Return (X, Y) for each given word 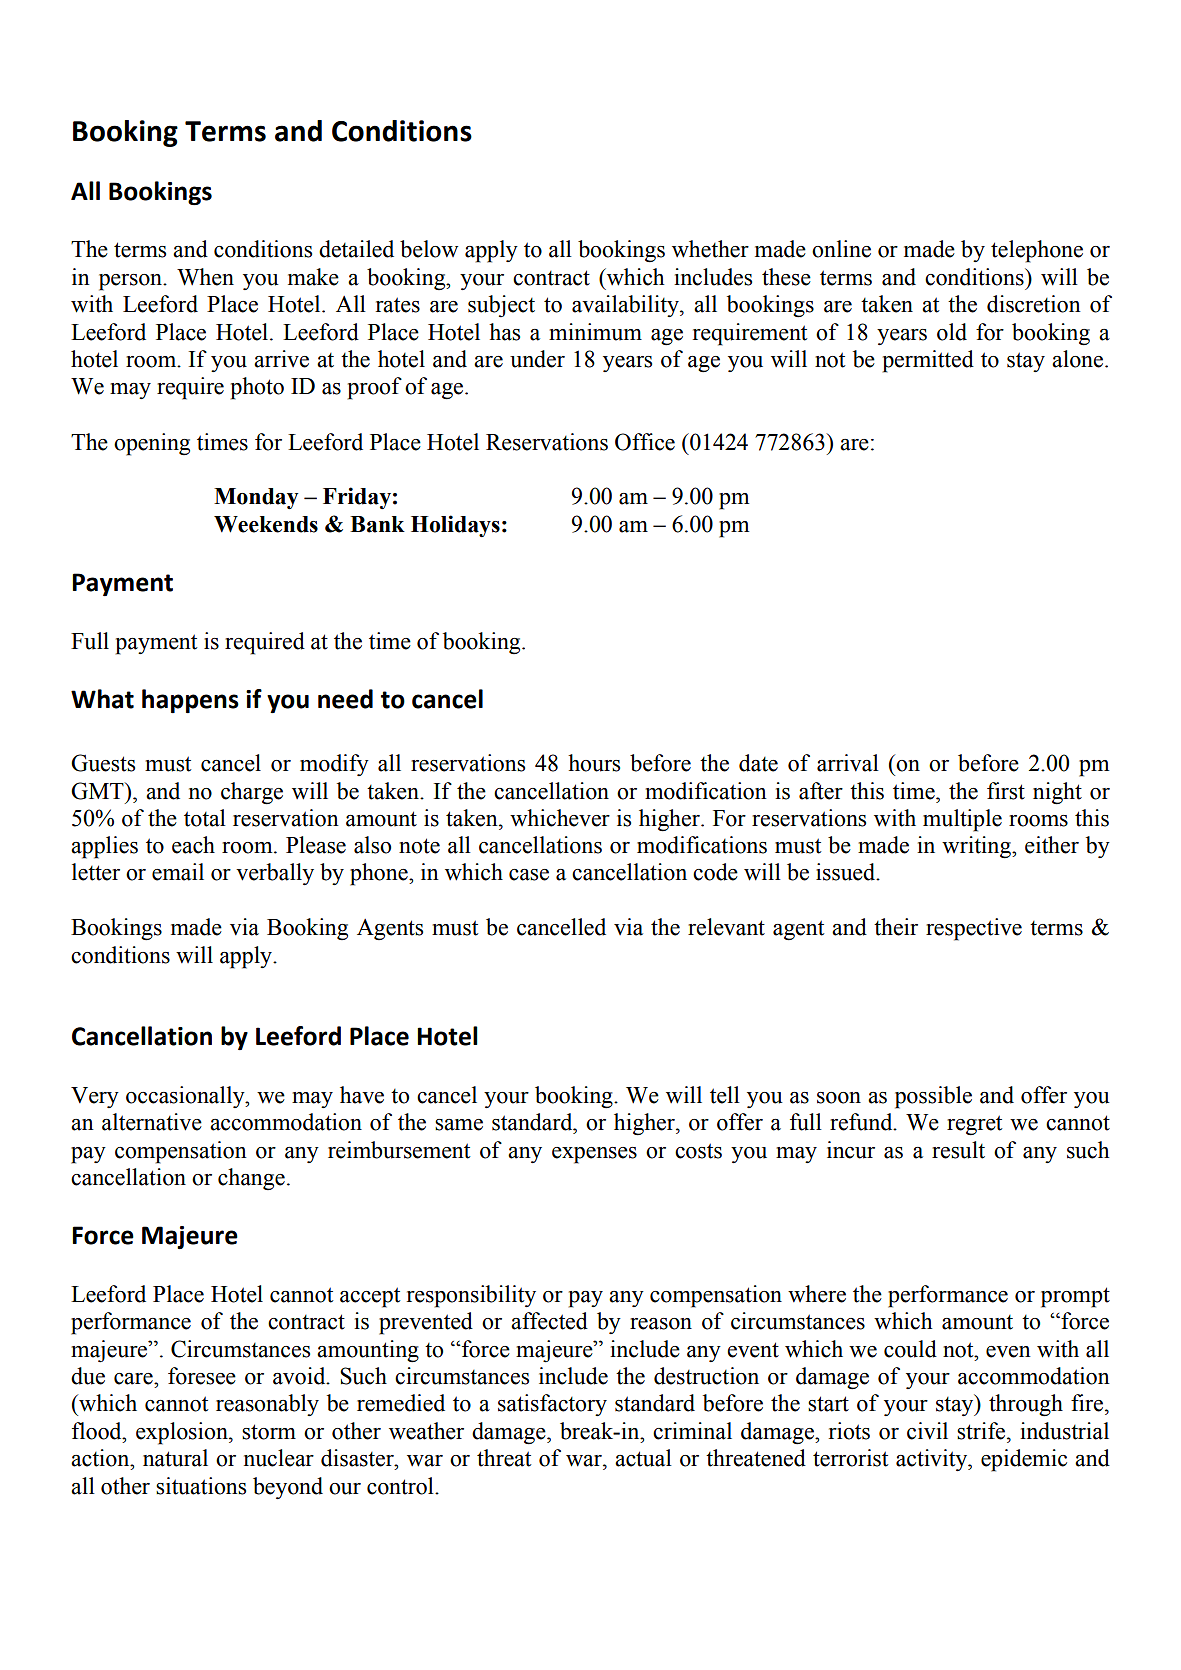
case (529, 875)
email (178, 872)
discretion (1034, 304)
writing (977, 847)
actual (643, 1458)
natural (175, 1458)
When (205, 277)
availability (626, 306)
